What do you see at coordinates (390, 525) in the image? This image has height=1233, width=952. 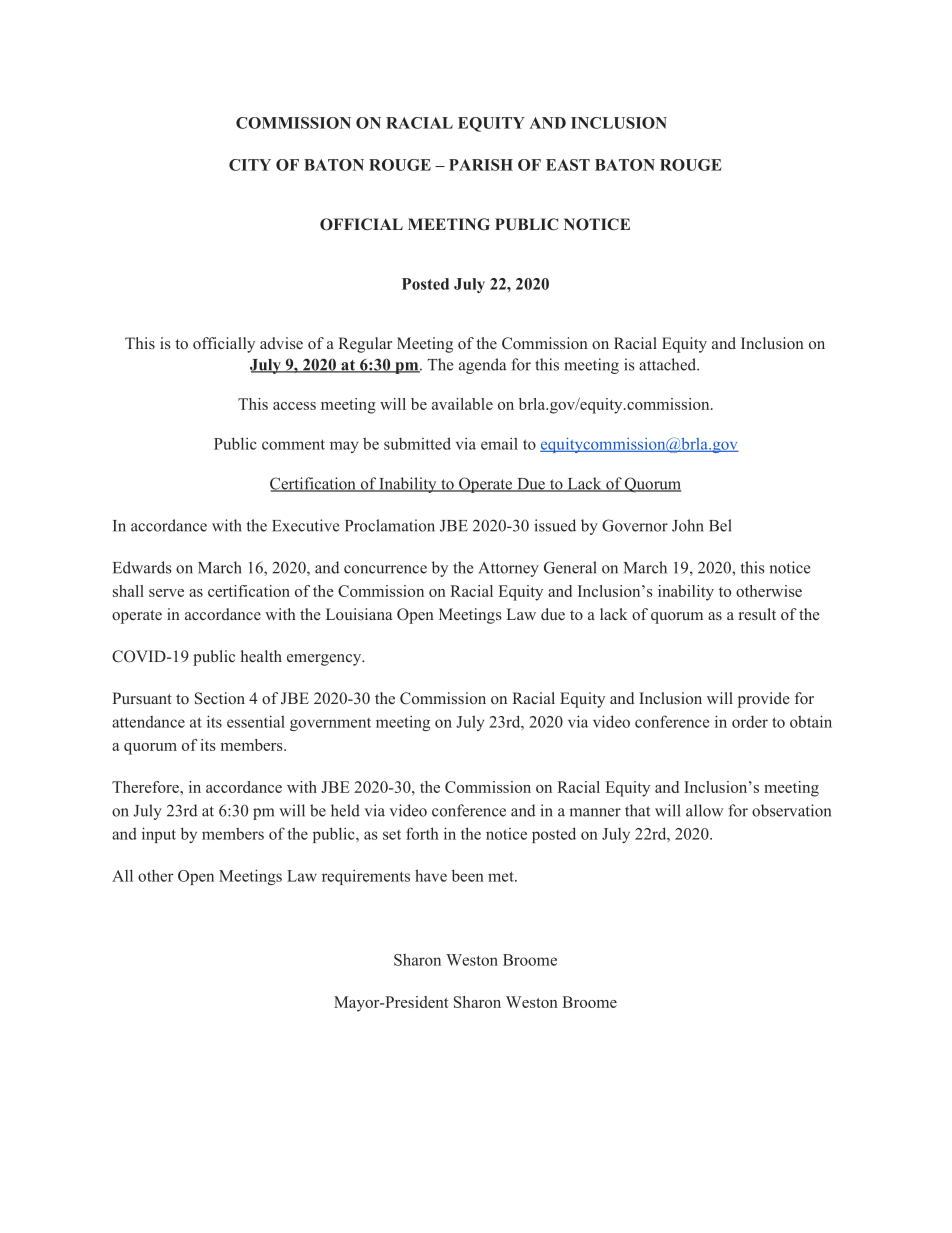 I see `Proclamation` at bounding box center [390, 525].
